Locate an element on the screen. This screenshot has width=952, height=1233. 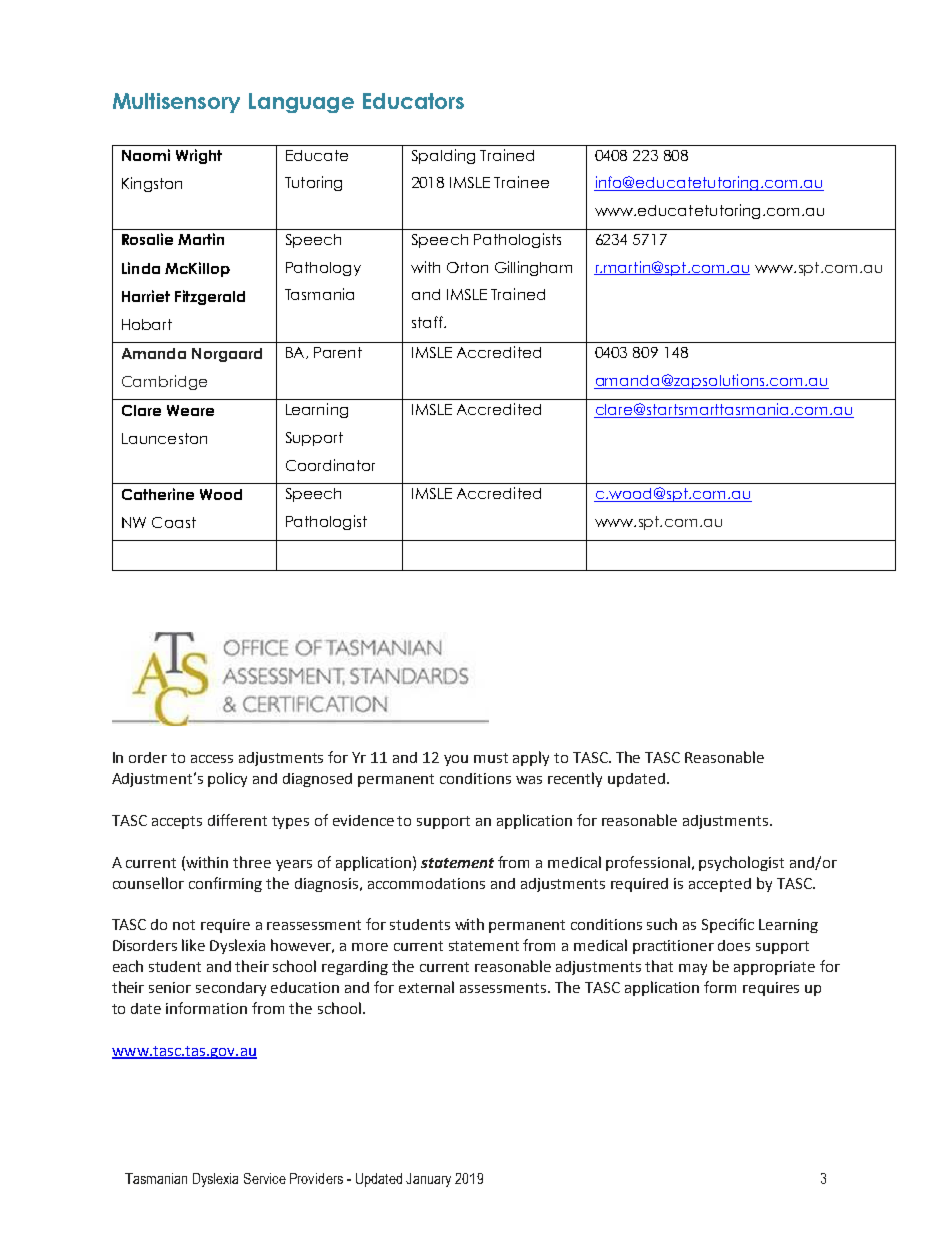
Cambridge is located at coordinates (164, 382).
